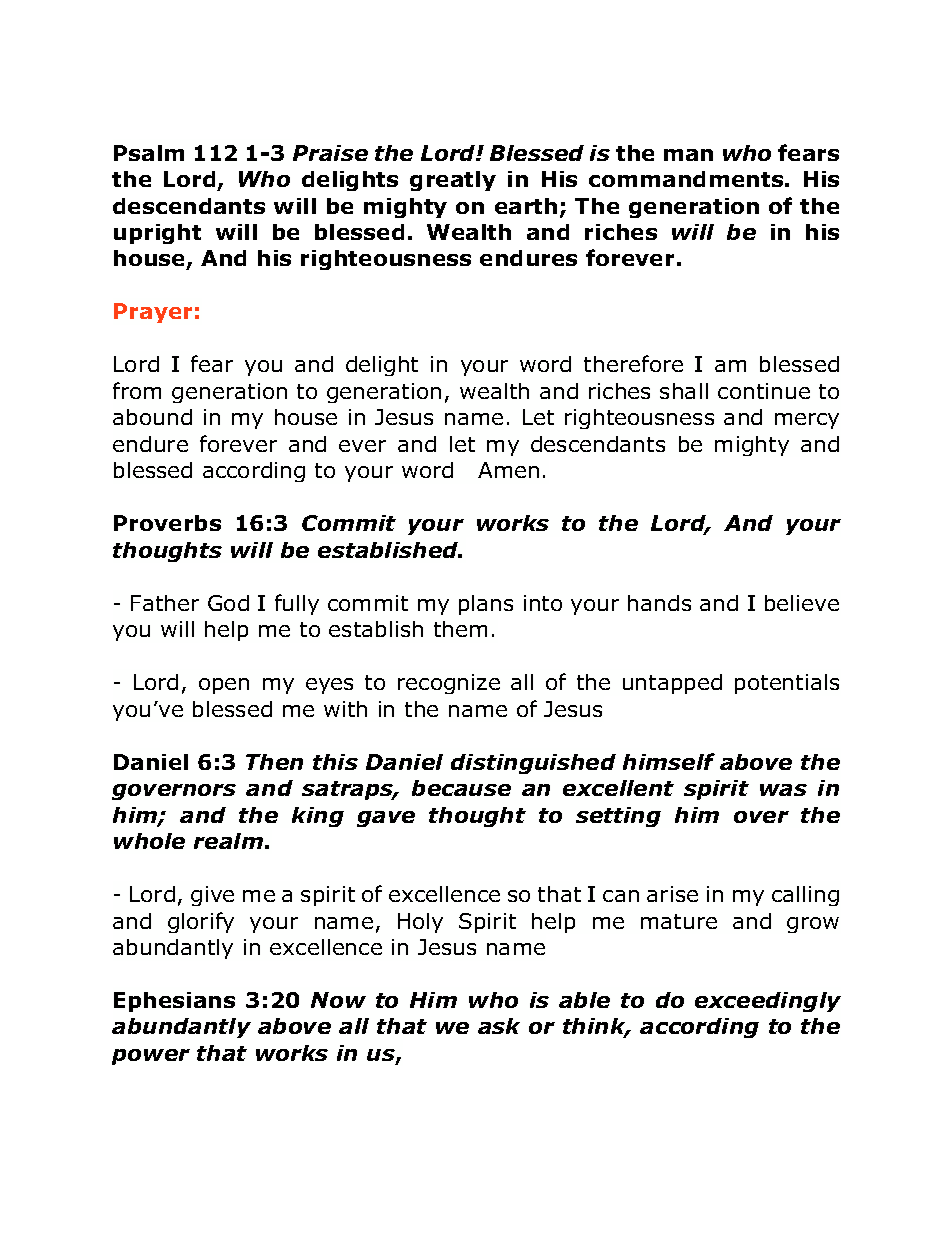  Describe the element at coordinates (499, 1026) in the document. I see `ask` at that location.
